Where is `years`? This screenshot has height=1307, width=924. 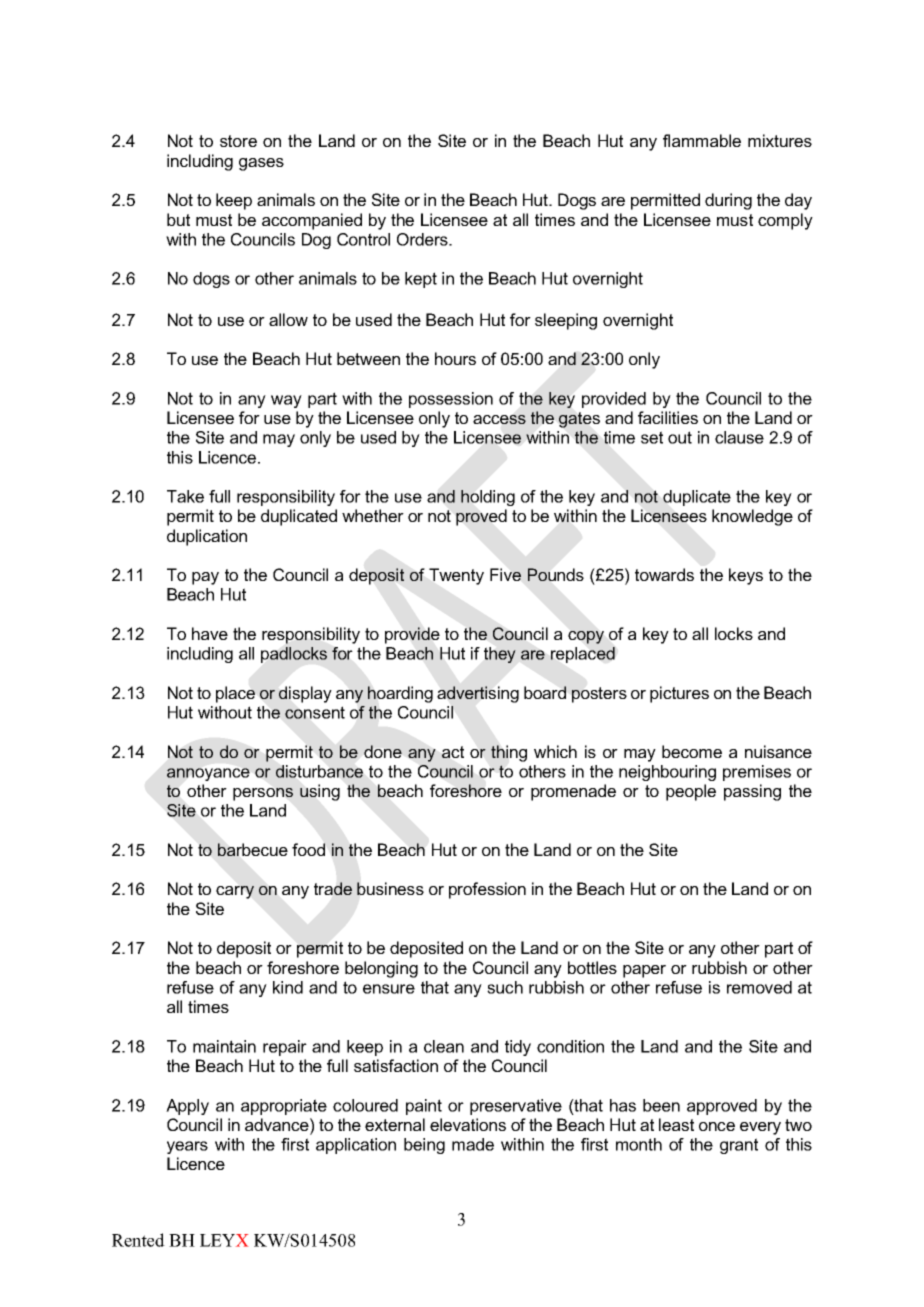
years is located at coordinates (187, 1147).
